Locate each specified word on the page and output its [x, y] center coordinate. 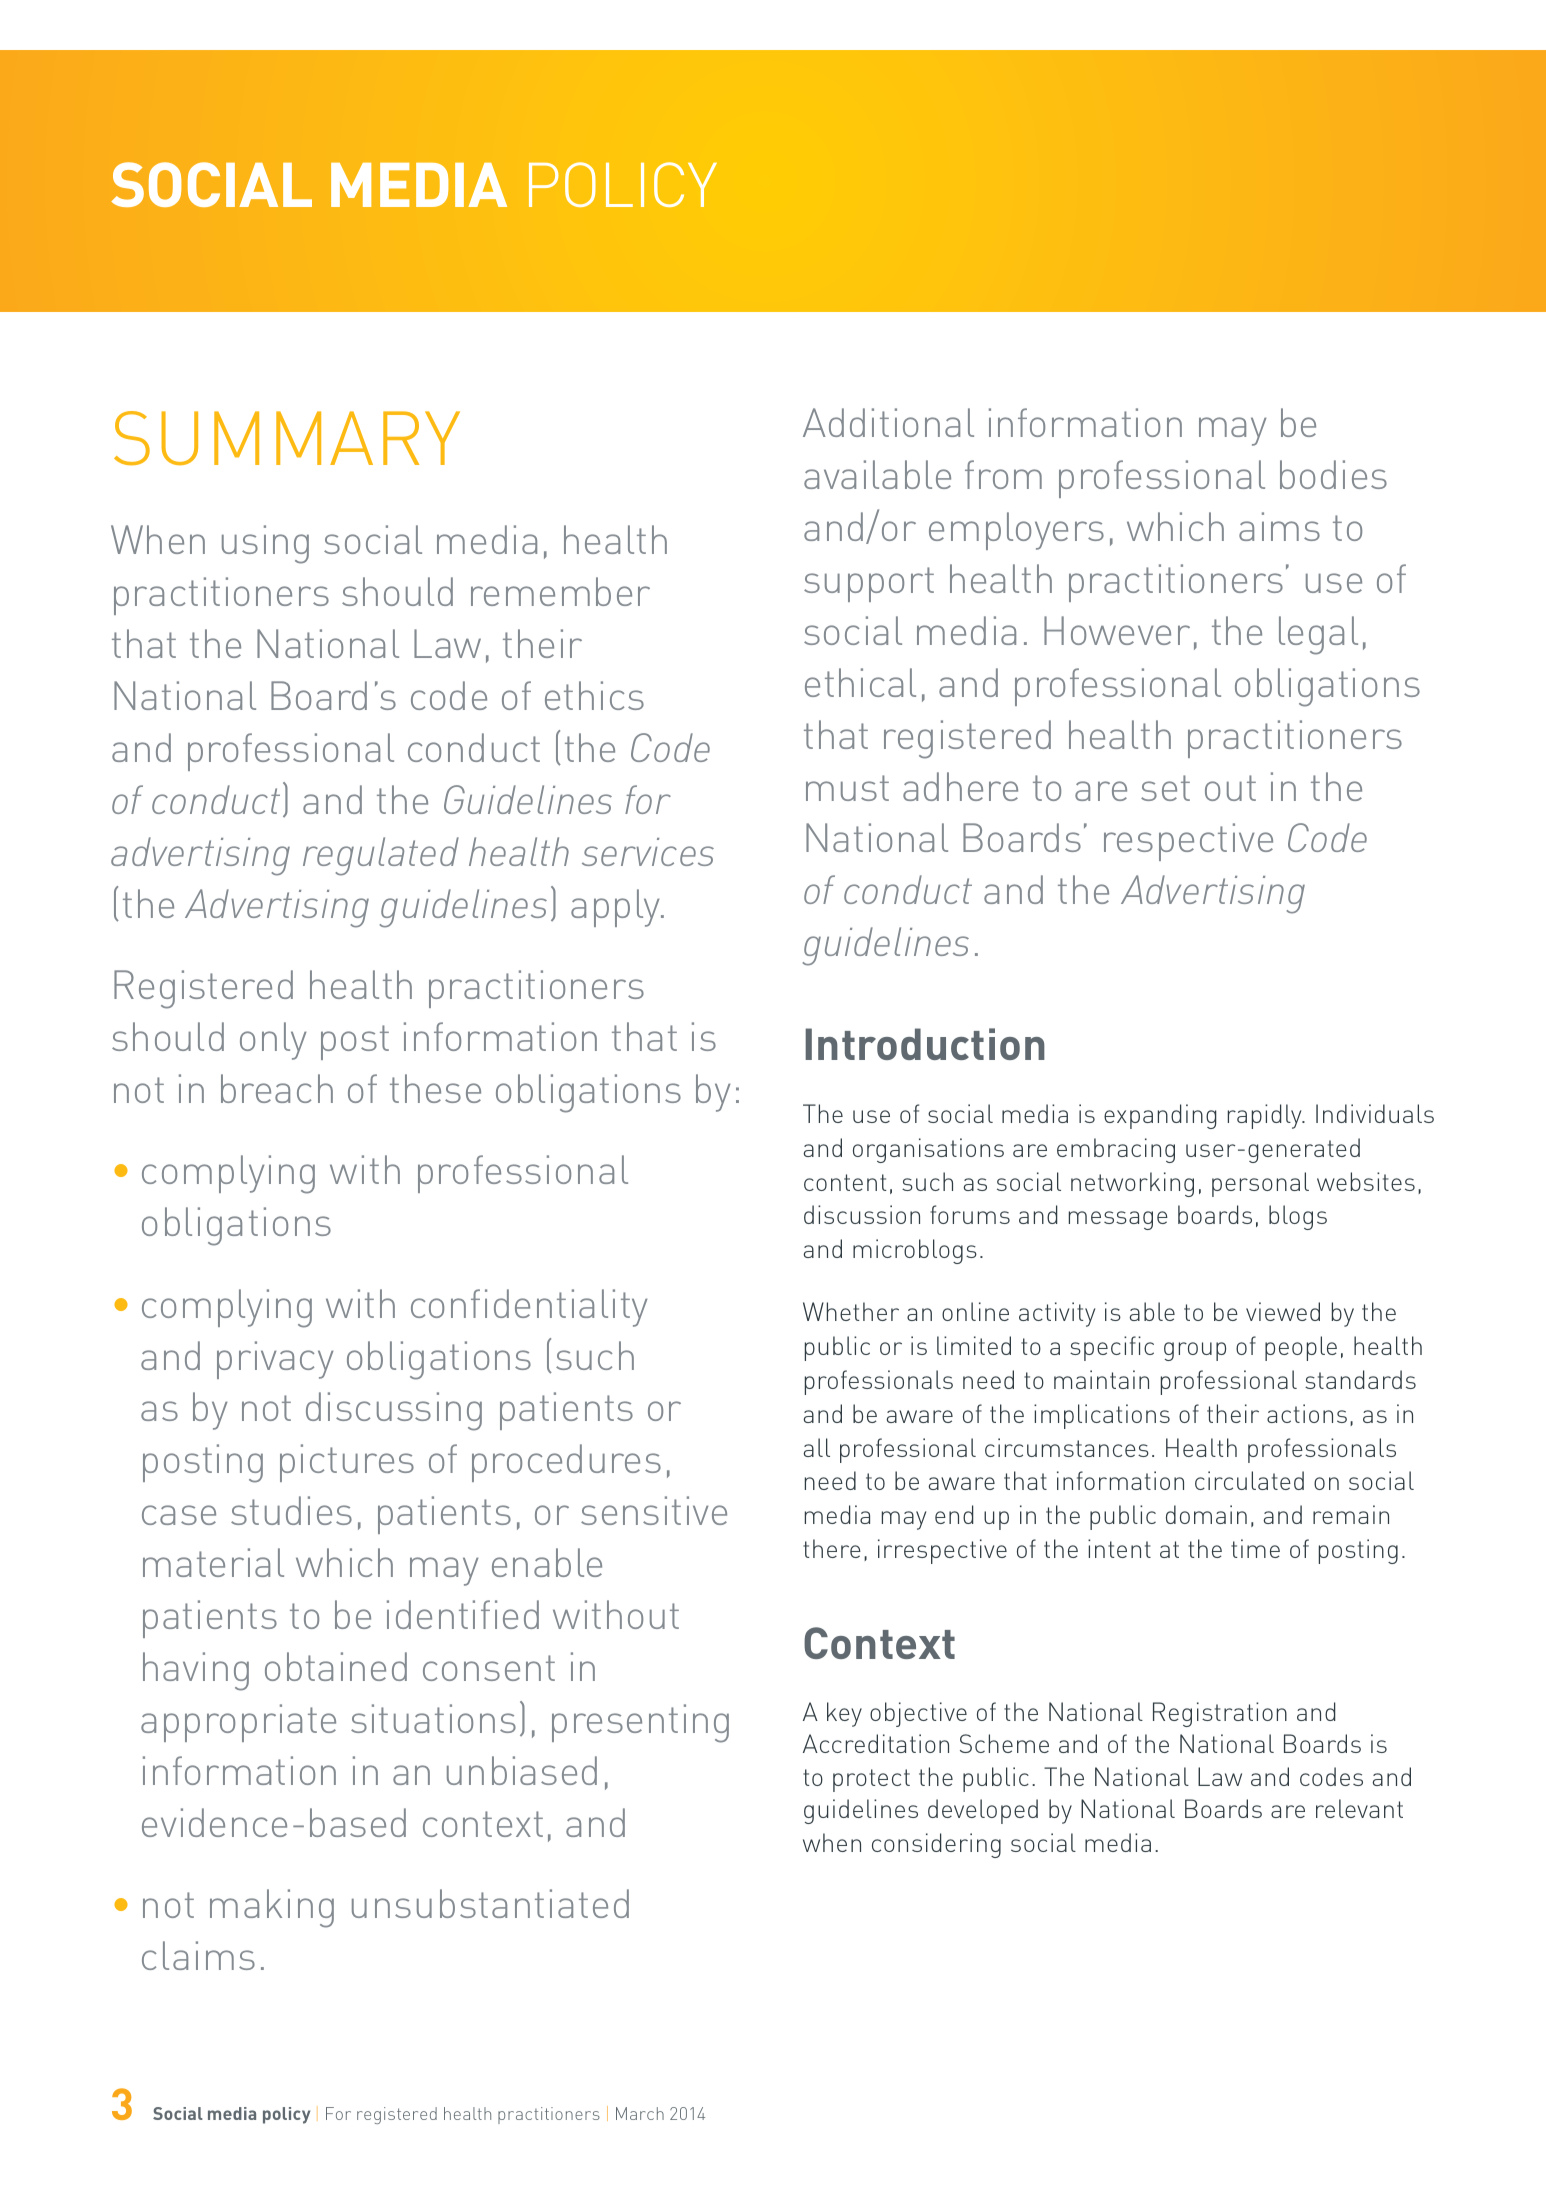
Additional [888, 422]
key [844, 1714]
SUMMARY [287, 438]
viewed [1283, 1311]
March [640, 2113]
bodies [1333, 474]
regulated [381, 856]
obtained [336, 1666]
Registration [1220, 1714]
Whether [851, 1311]
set [1165, 788]
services [648, 852]
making [272, 1908]
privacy [275, 1360]
